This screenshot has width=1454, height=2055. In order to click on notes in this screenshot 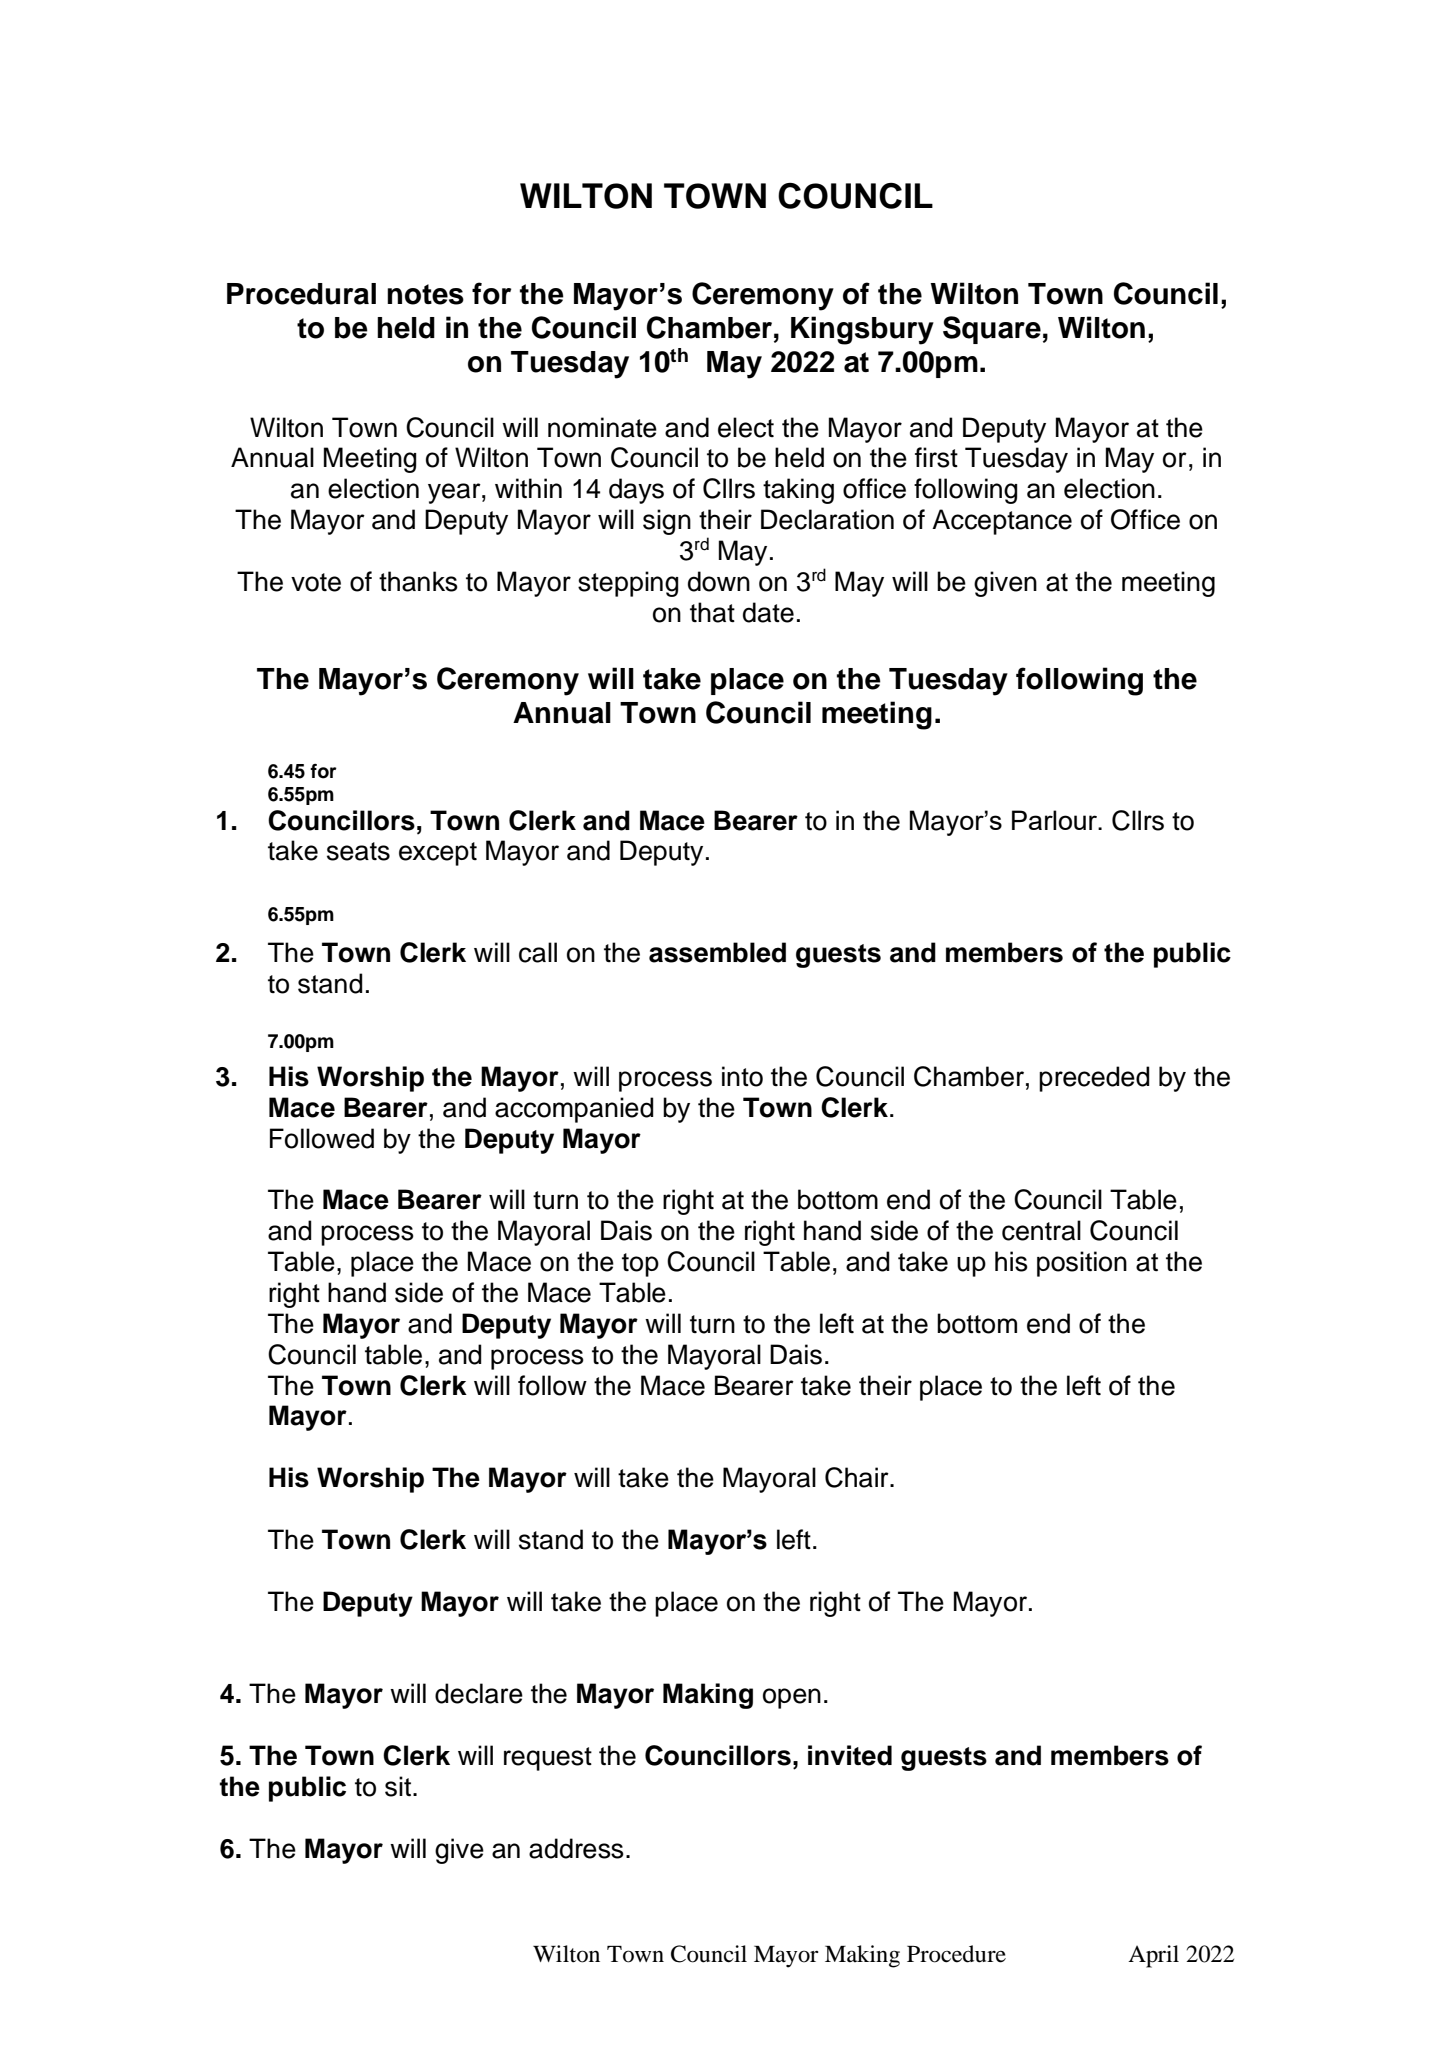, I will do `click(425, 294)`.
